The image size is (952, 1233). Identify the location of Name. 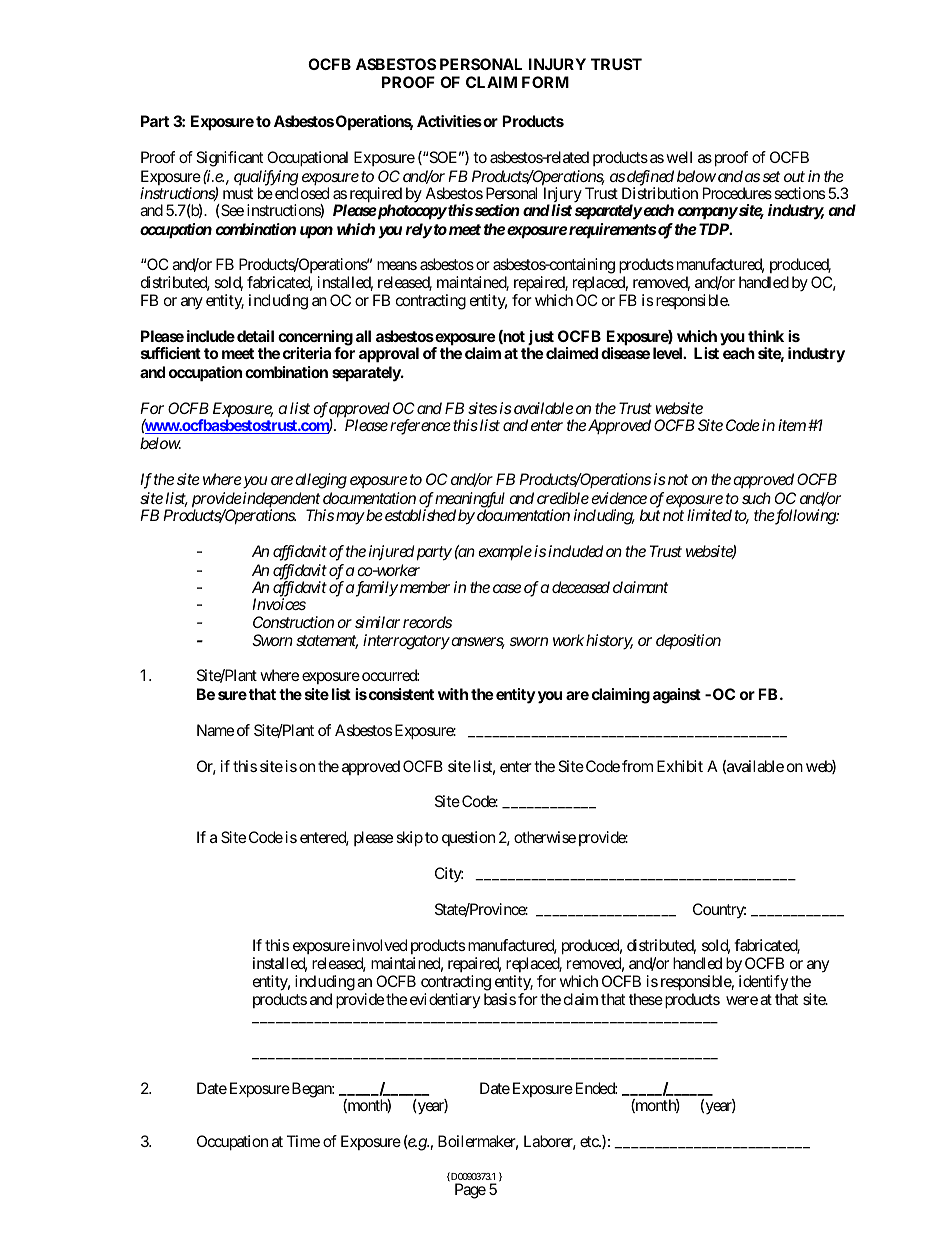
(215, 730).
